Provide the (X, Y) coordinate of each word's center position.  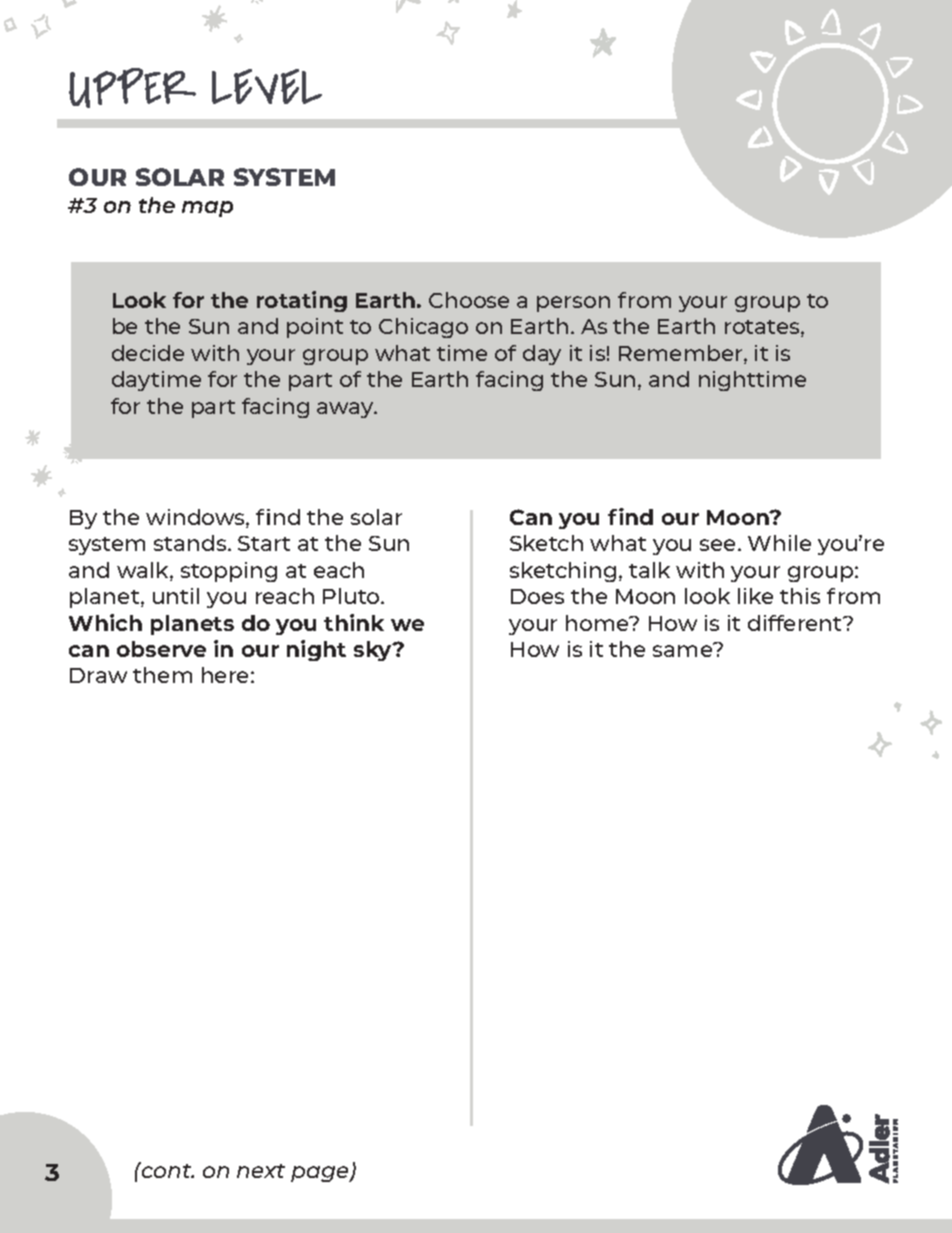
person (573, 304)
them (162, 675)
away (346, 410)
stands (191, 543)
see (719, 545)
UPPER (132, 88)
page (321, 1174)
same (684, 650)
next (261, 1171)
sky (374, 651)
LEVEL (267, 86)
